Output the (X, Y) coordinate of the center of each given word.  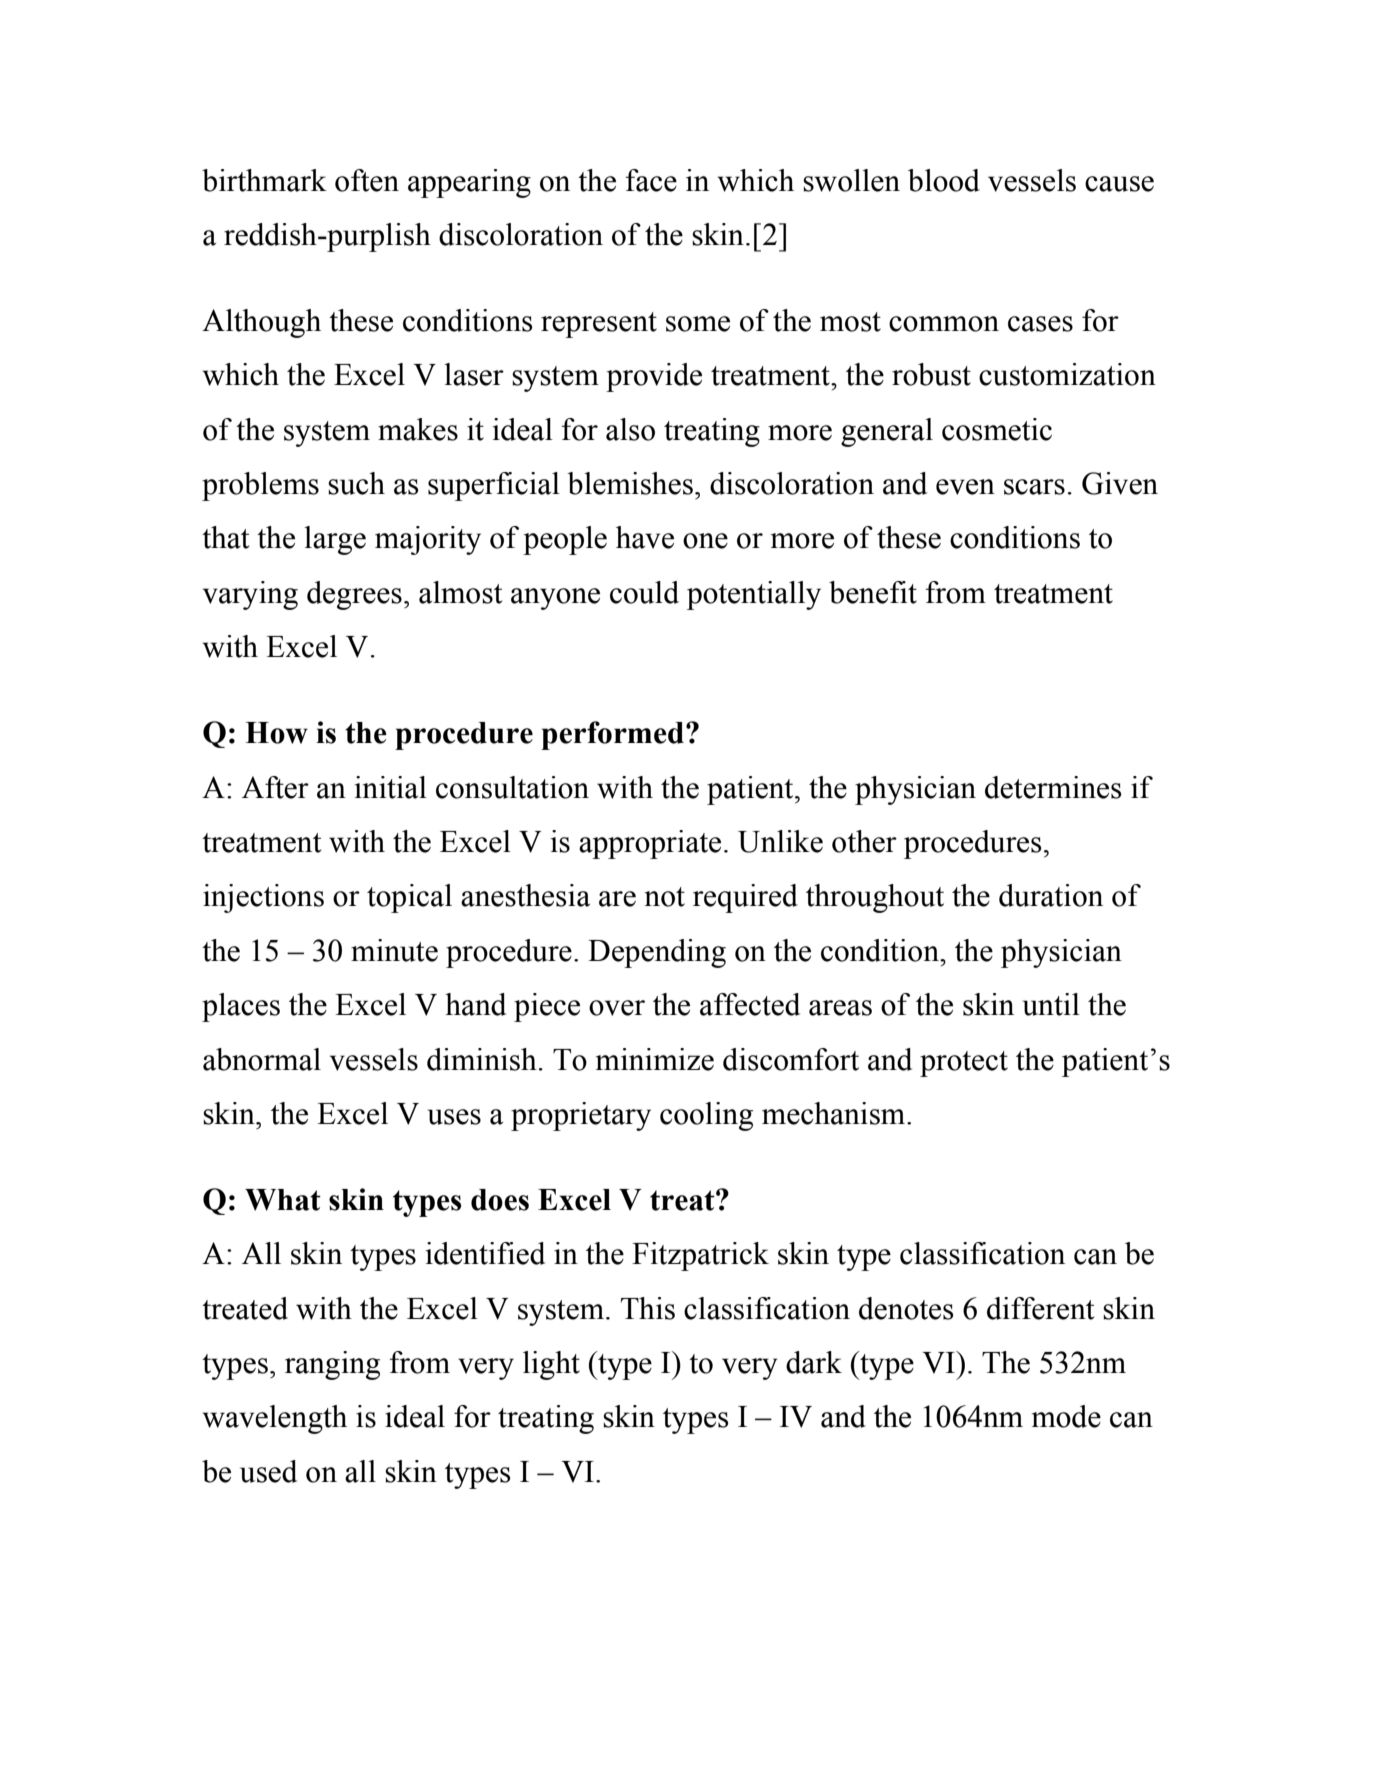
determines (1053, 787)
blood (944, 180)
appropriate (650, 844)
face (651, 180)
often (367, 180)
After (275, 787)
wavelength (274, 1419)
